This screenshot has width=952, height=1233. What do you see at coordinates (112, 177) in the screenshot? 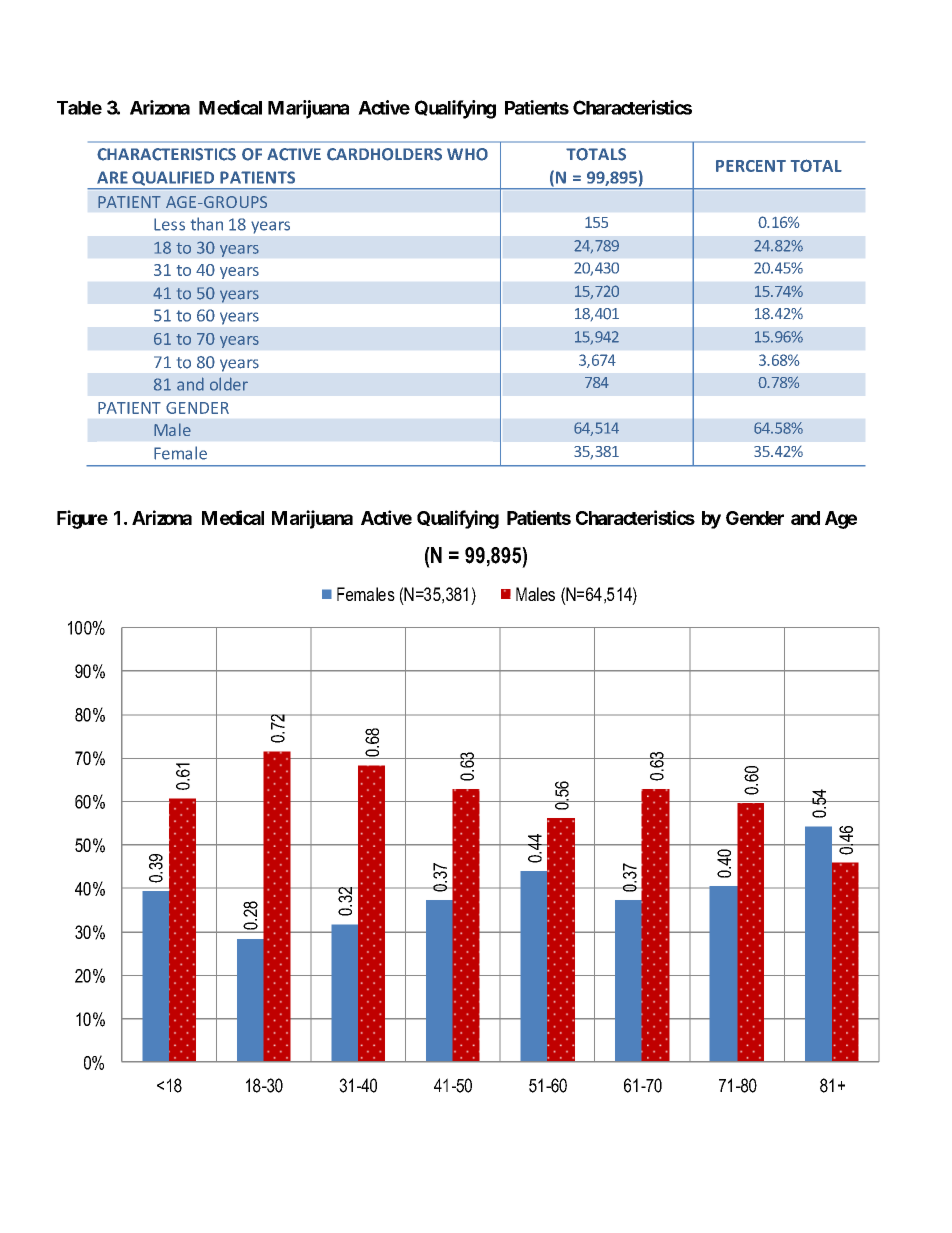
I see `ARE` at bounding box center [112, 177].
